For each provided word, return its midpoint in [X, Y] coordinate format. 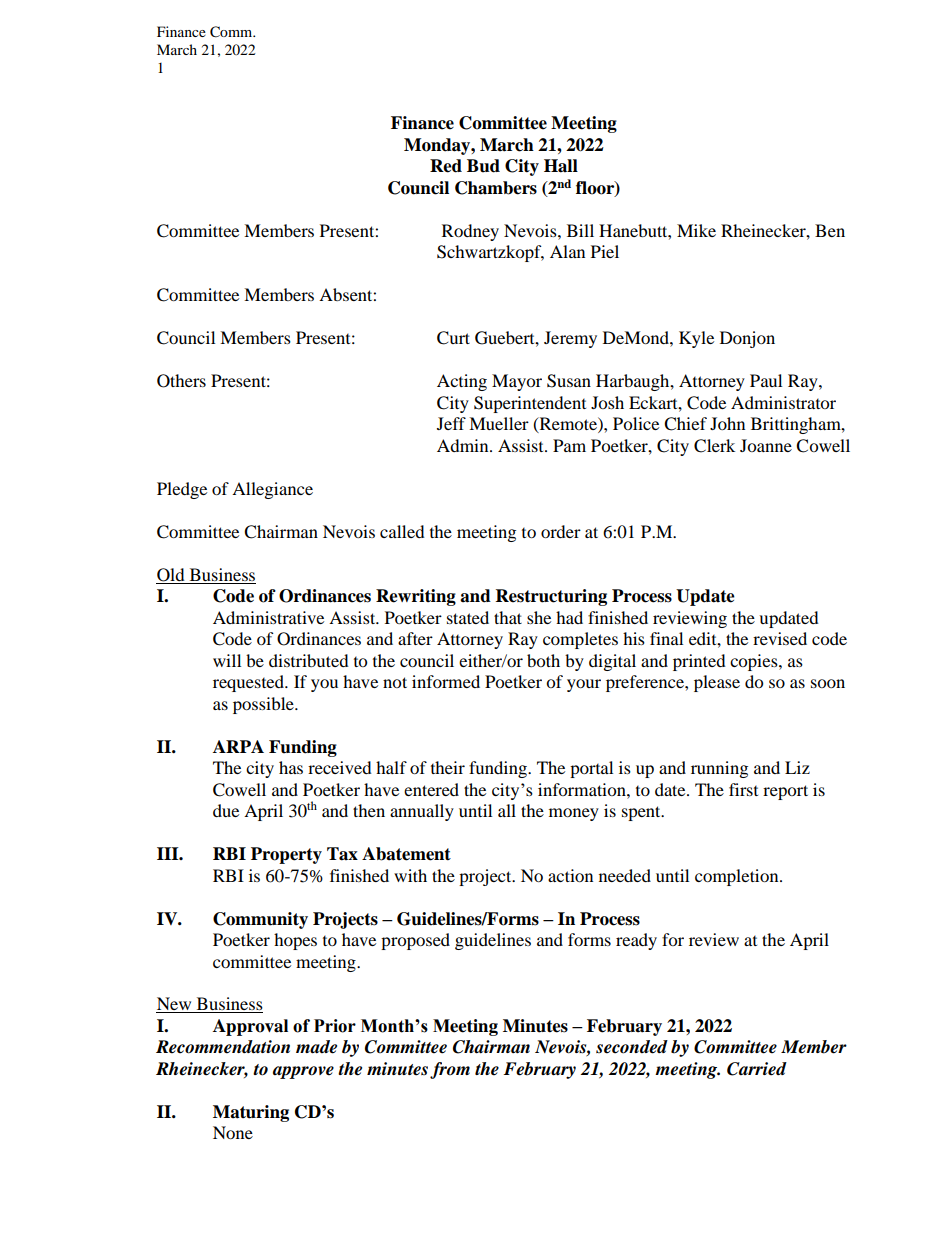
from [450, 1070]
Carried [757, 1069]
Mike [696, 230]
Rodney [470, 232]
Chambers [496, 188]
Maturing [251, 1113]
